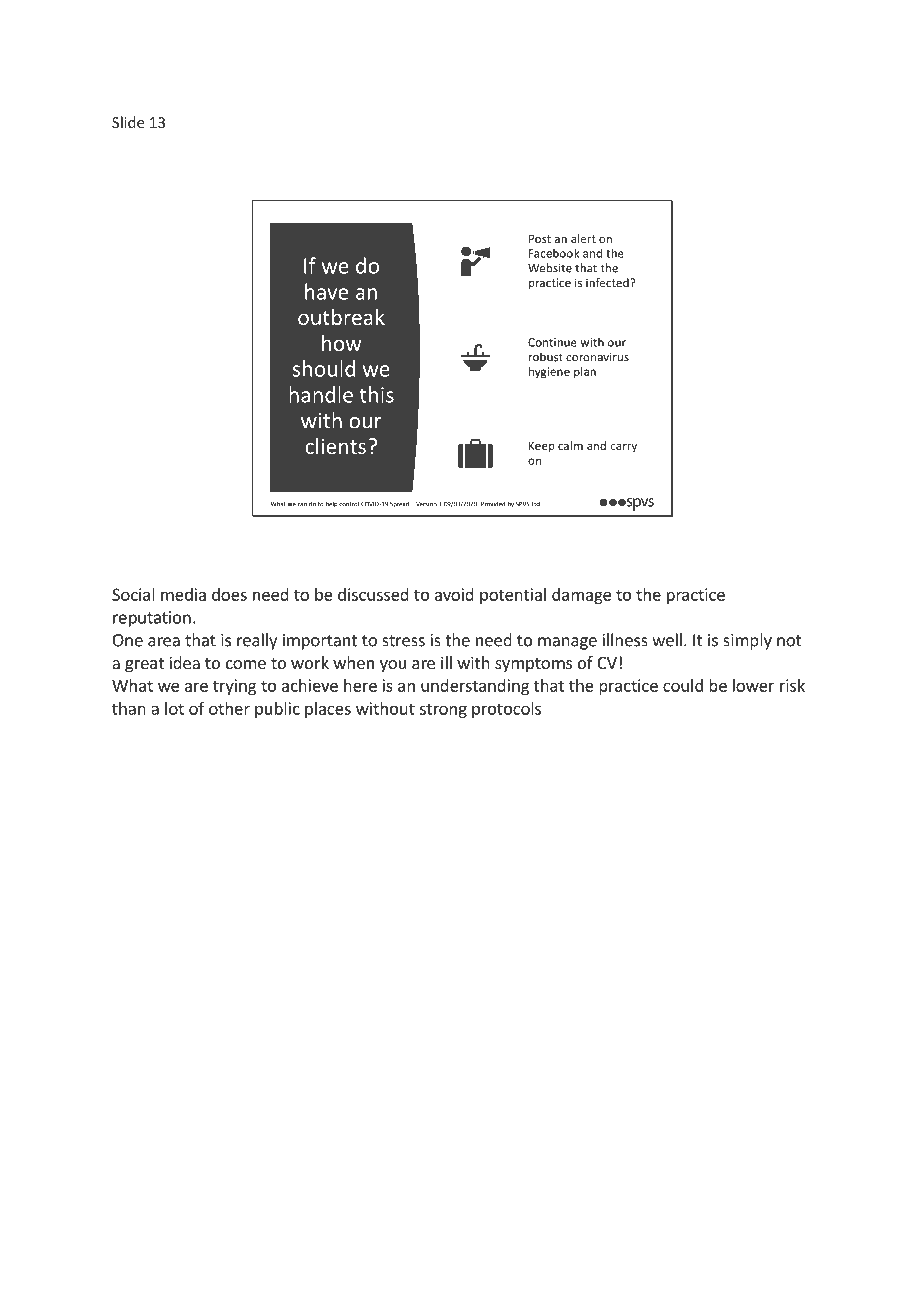  I want to click on could, so click(683, 685).
